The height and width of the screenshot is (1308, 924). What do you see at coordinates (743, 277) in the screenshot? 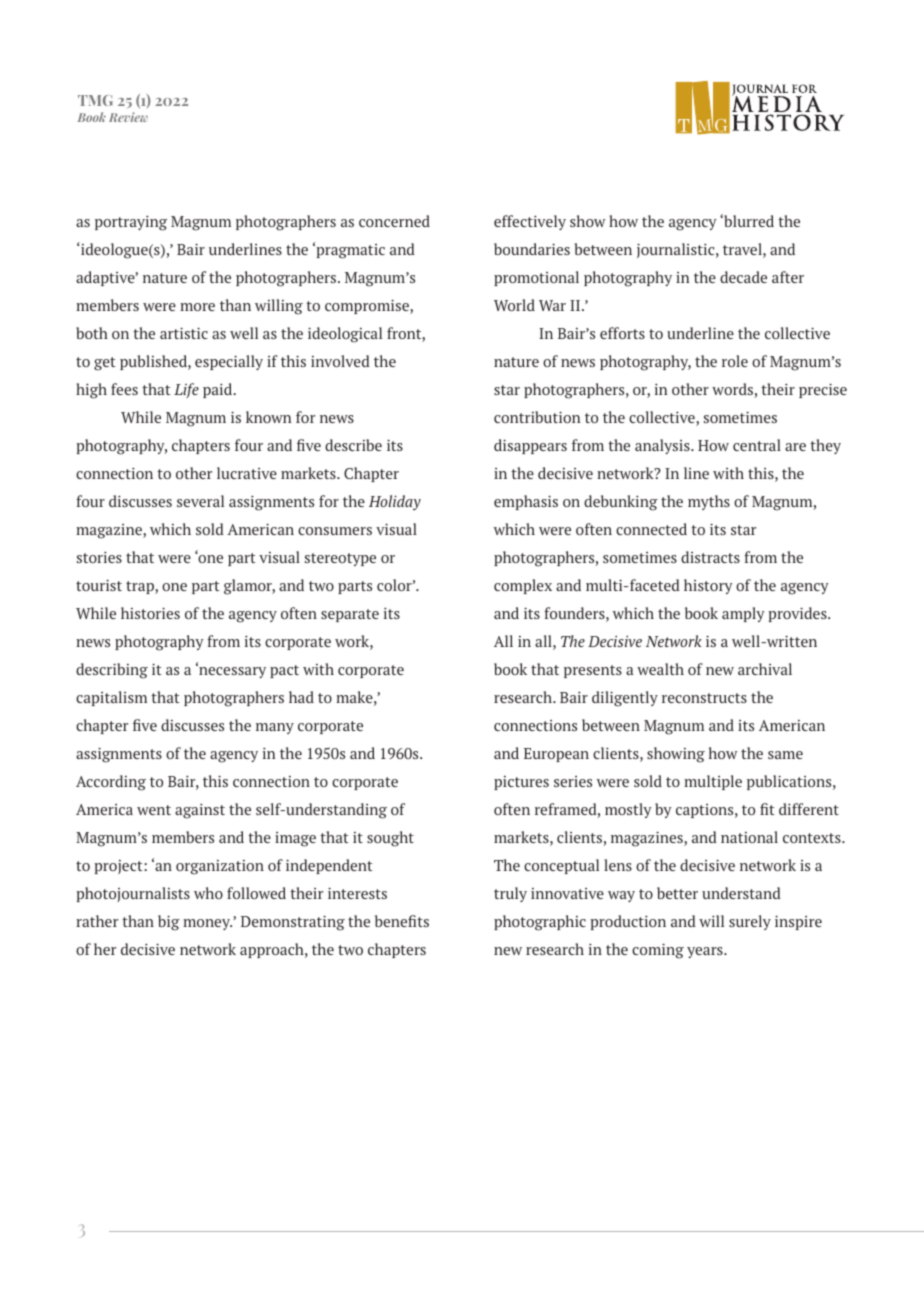
I see `decade` at bounding box center [743, 277].
